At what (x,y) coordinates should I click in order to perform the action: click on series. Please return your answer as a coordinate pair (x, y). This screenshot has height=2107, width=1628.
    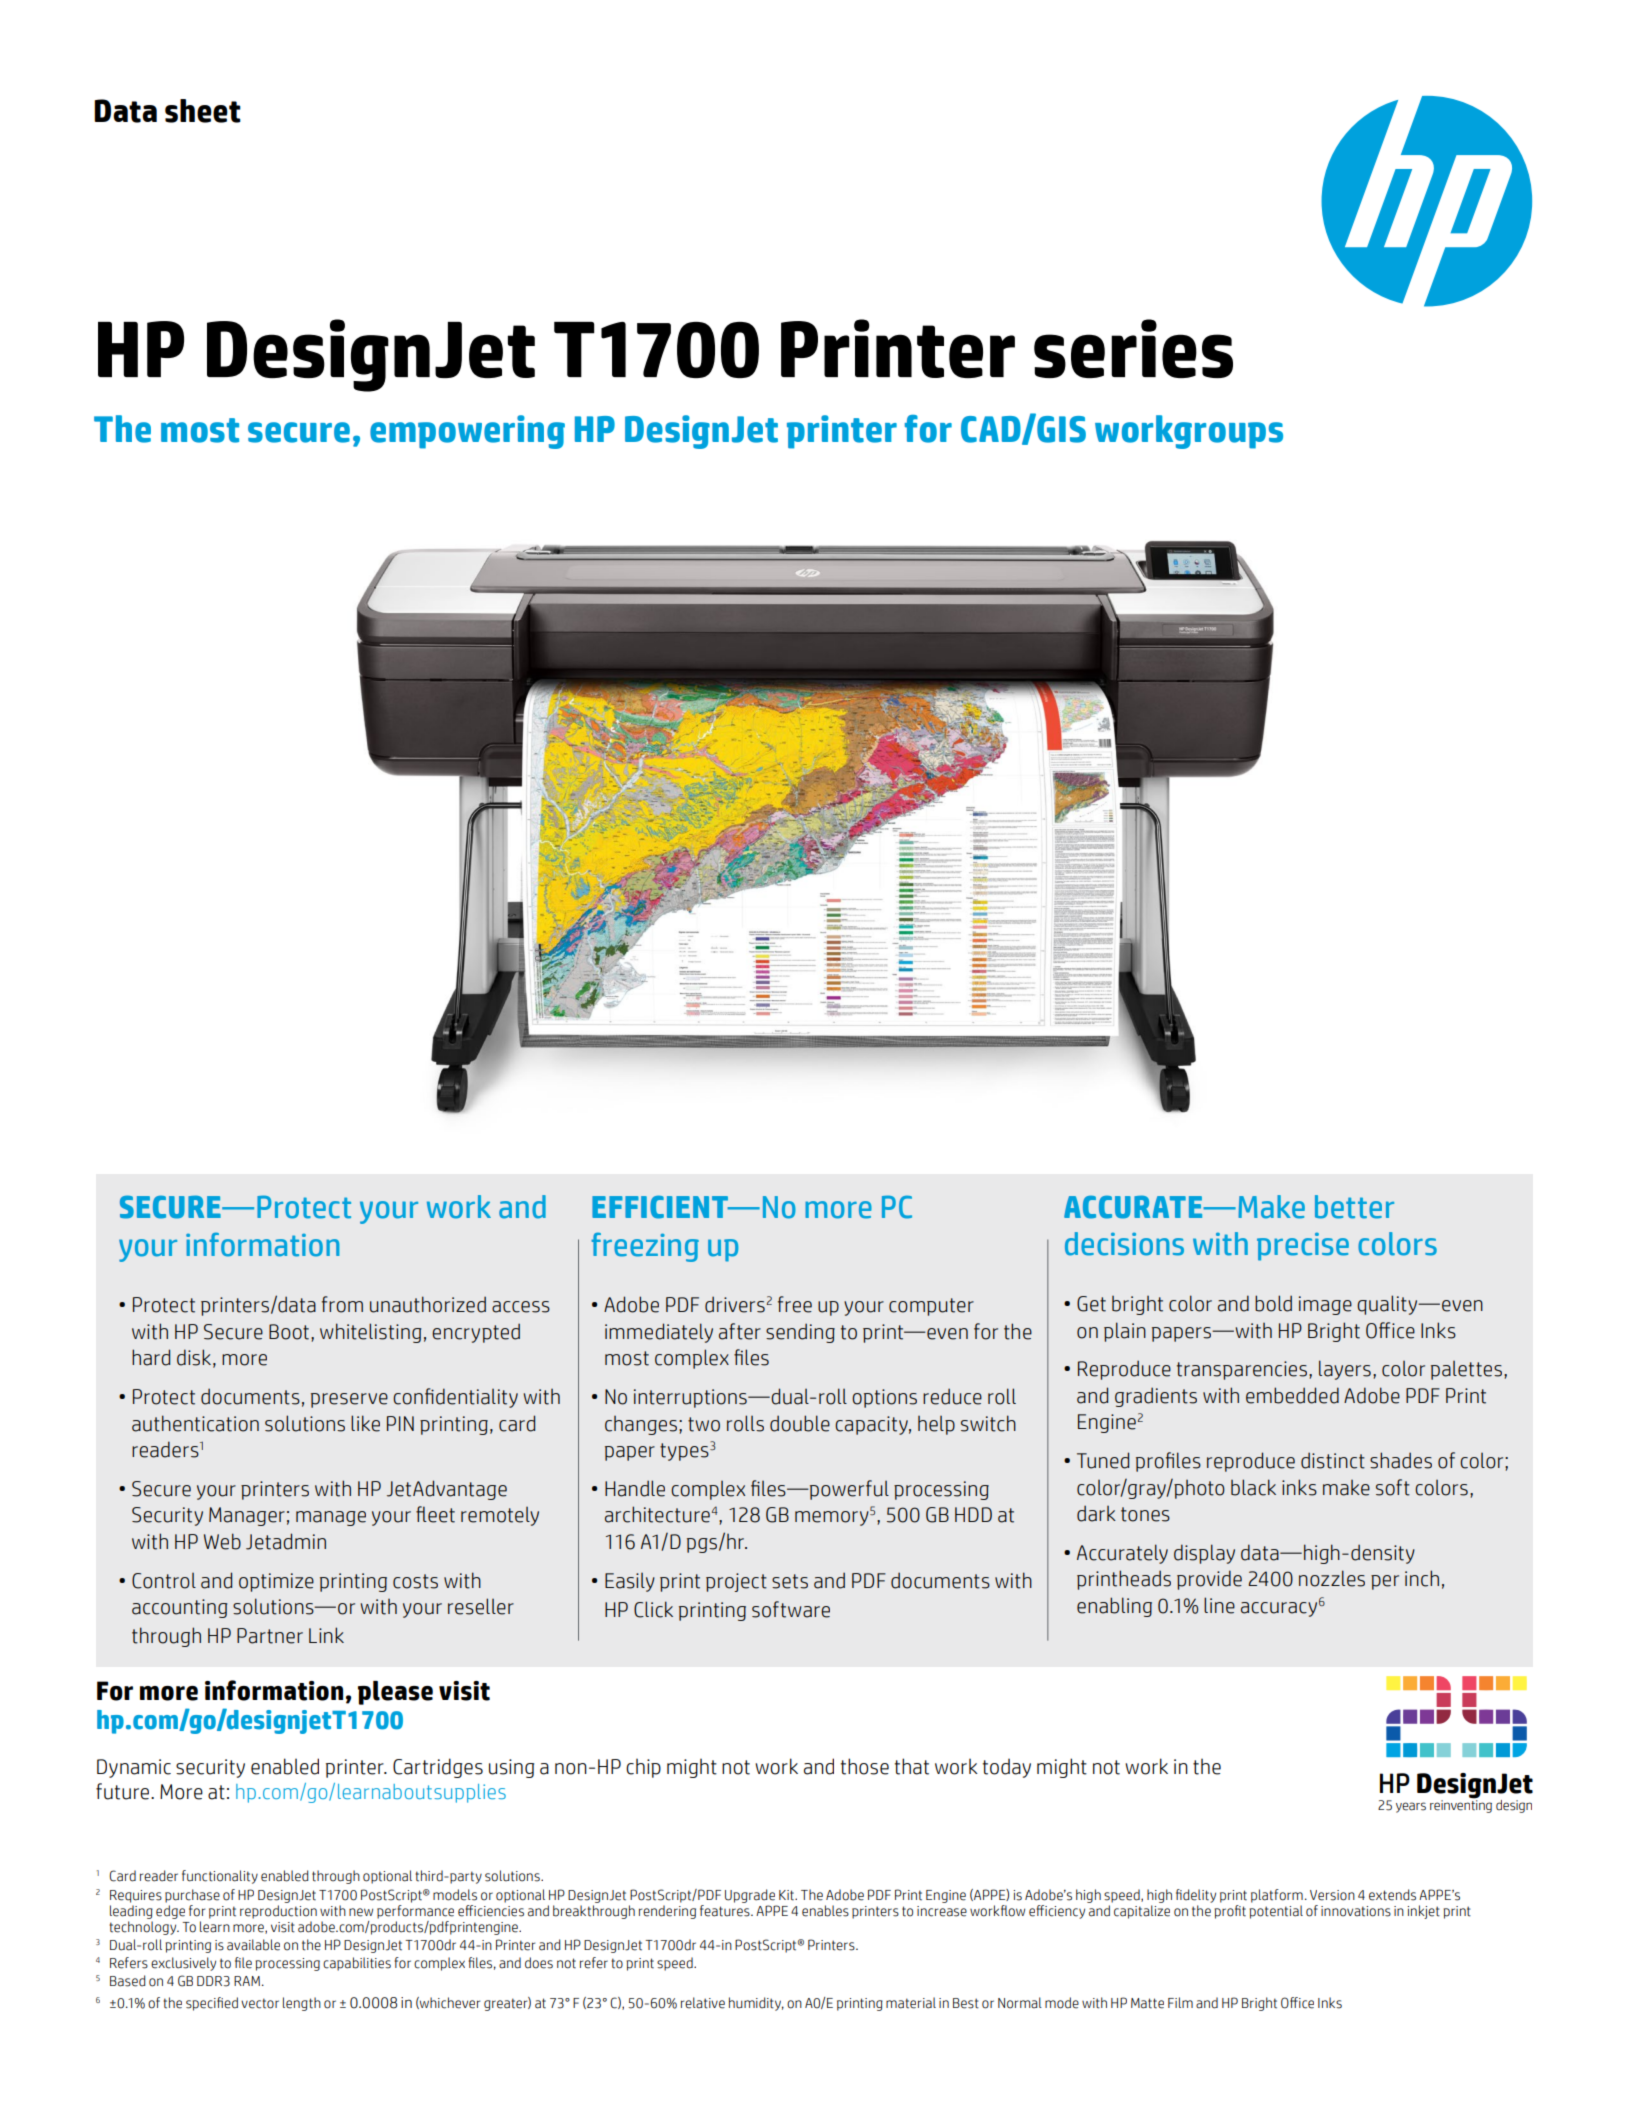
    Looking at the image, I should click on (1133, 348).
